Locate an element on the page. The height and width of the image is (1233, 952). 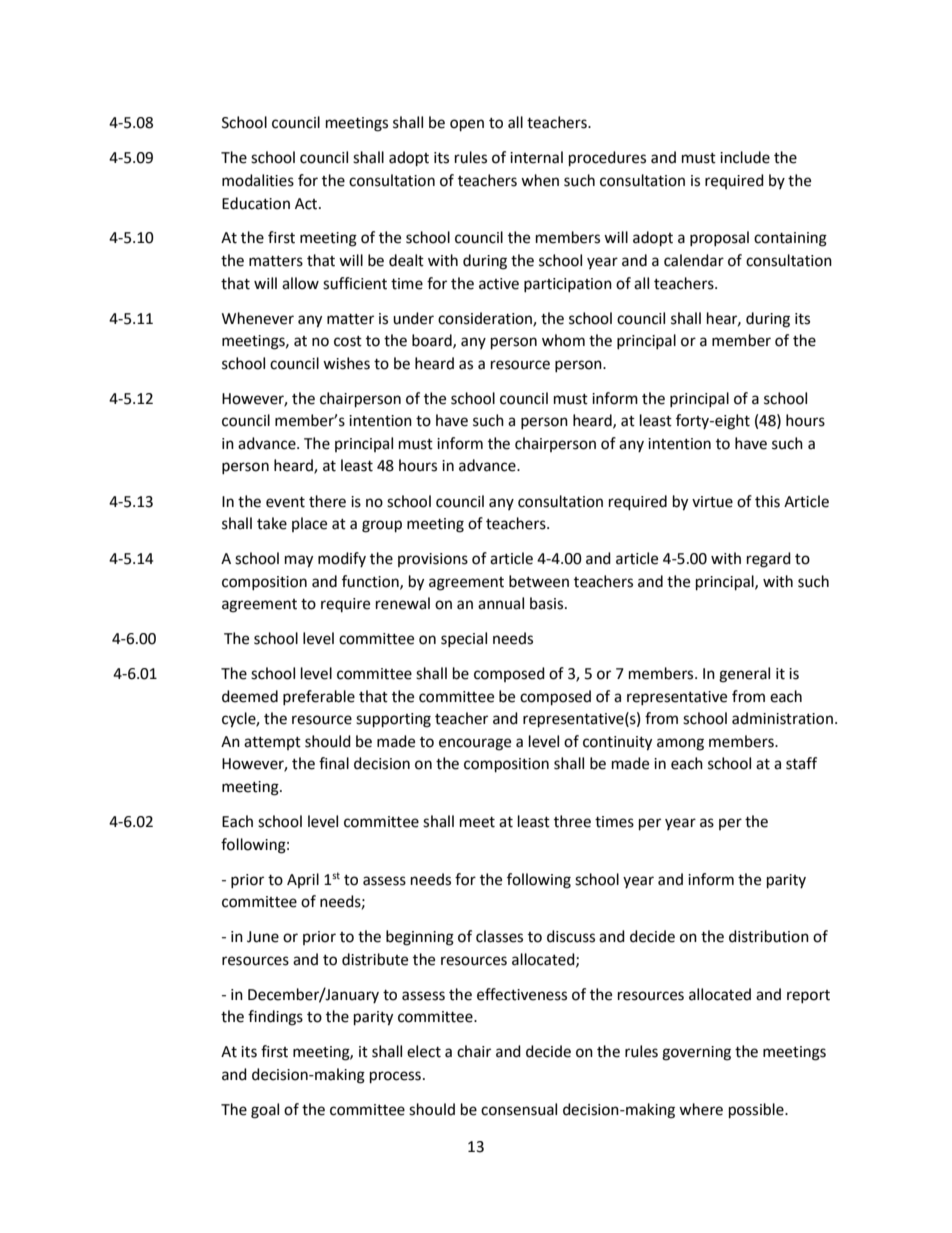
April is located at coordinates (303, 880).
